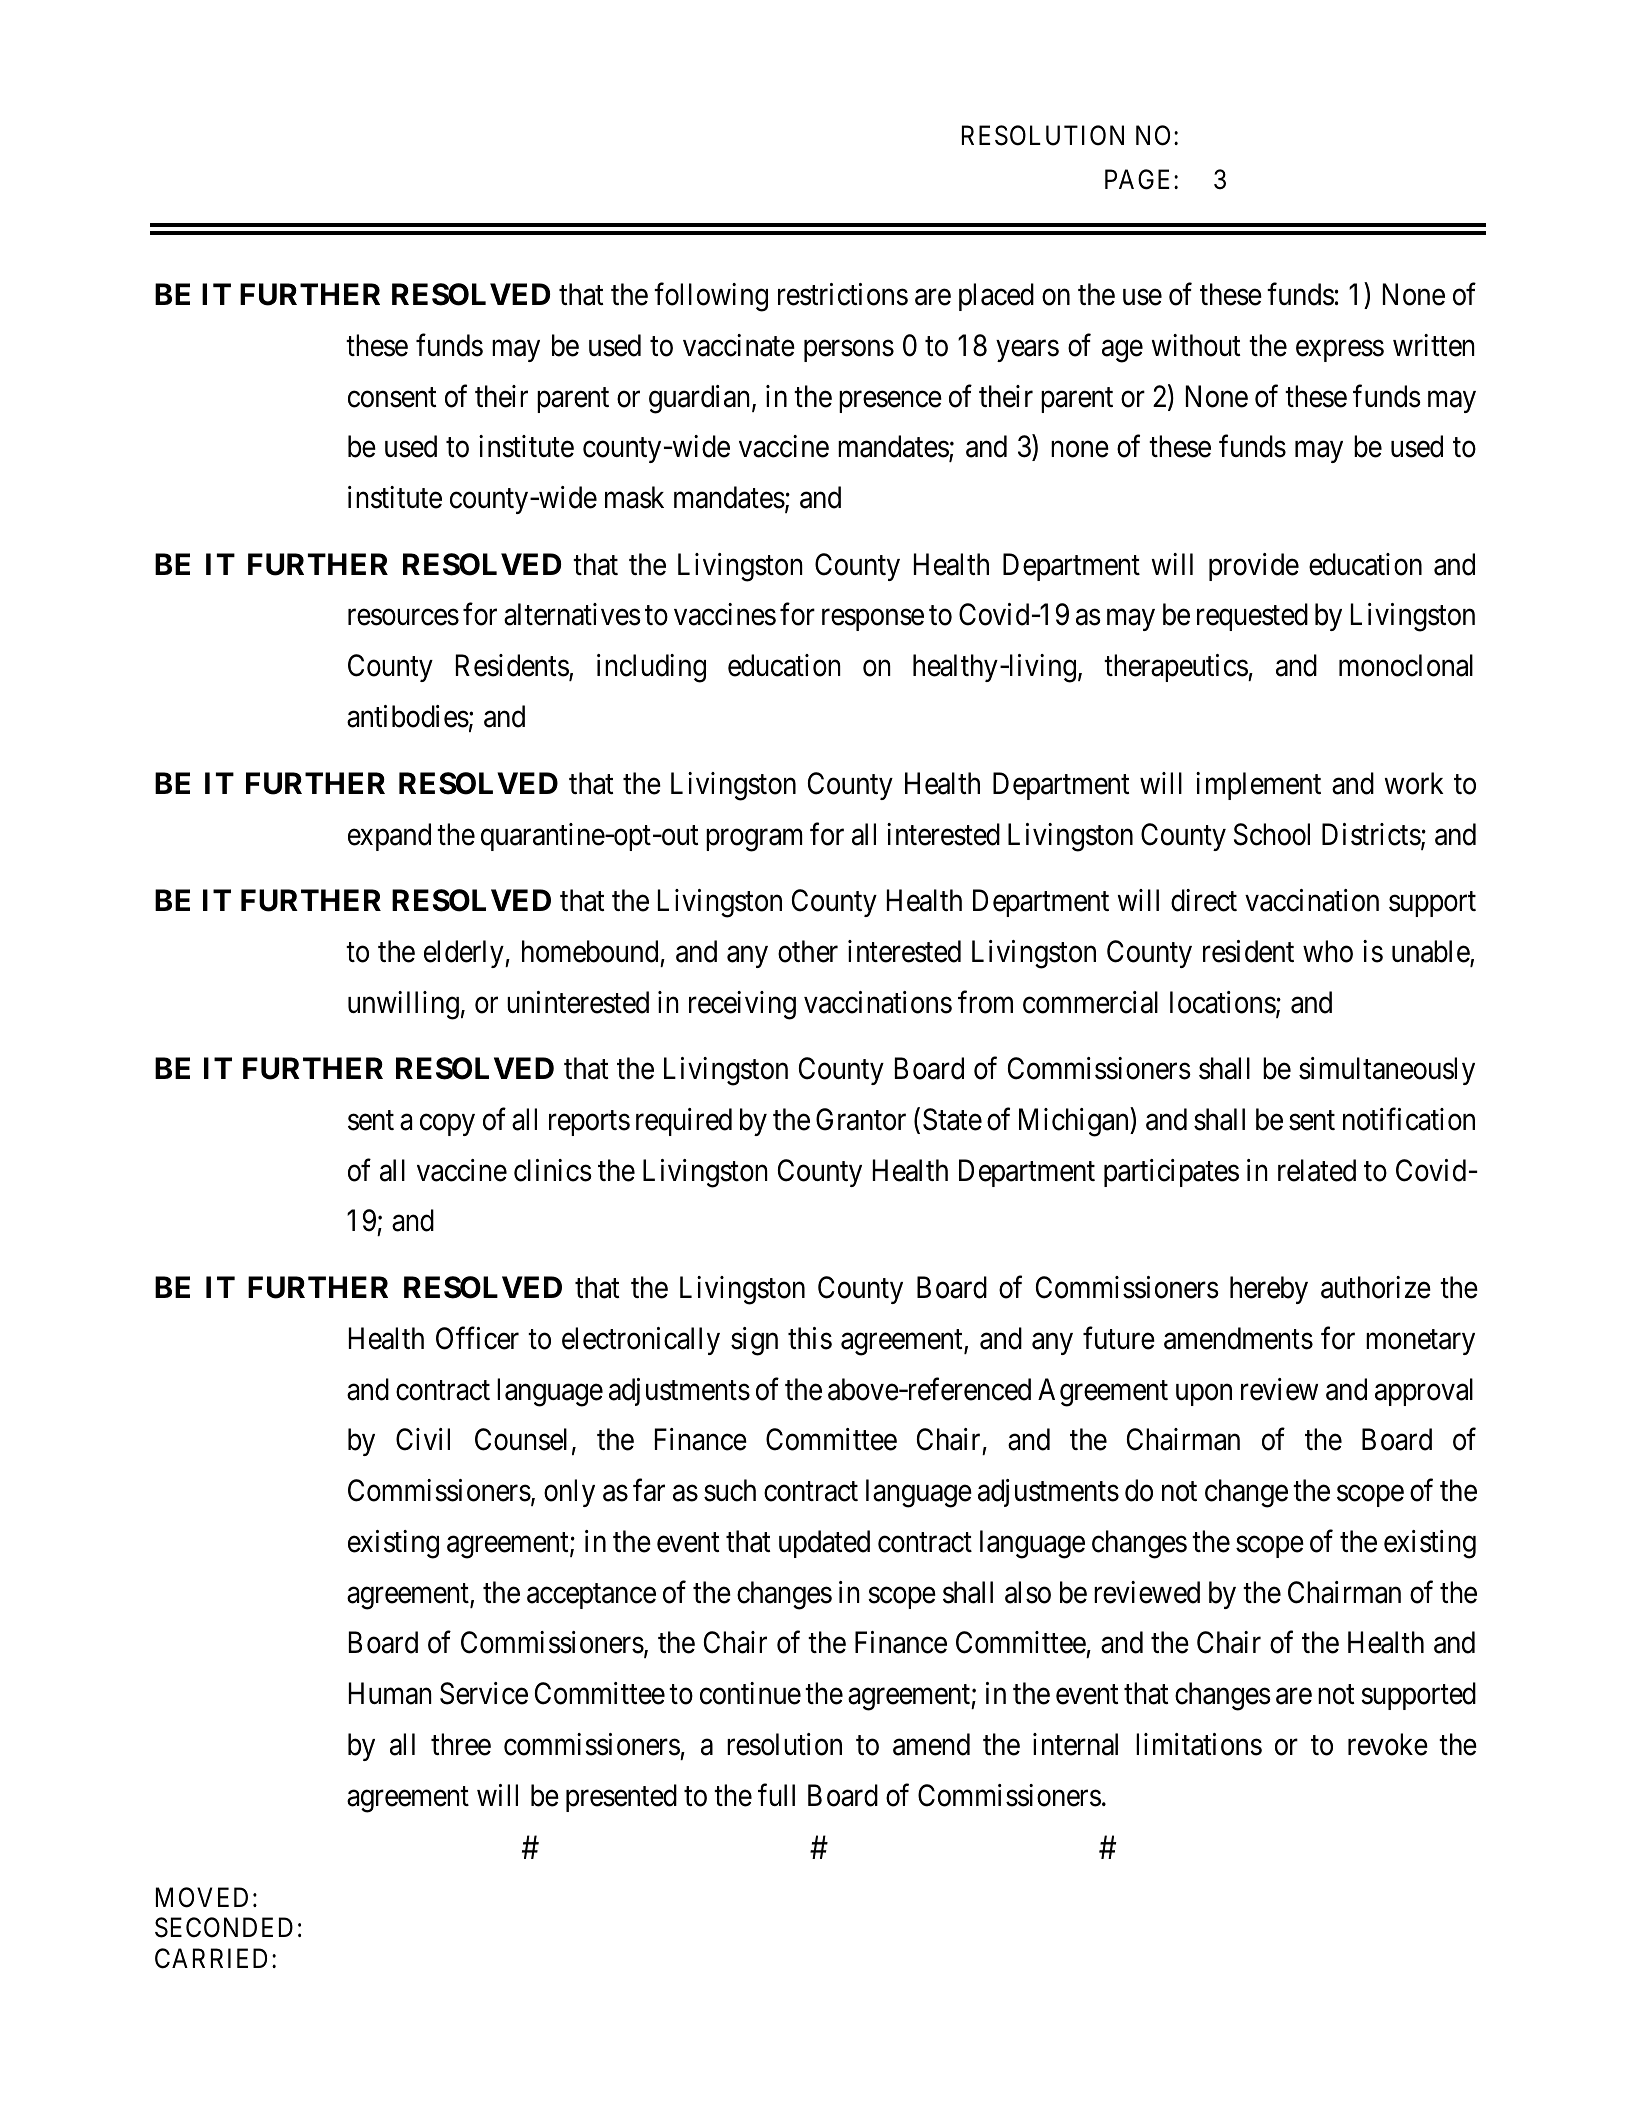  Describe the element at coordinates (1204, 1395) in the screenshot. I see `upon` at that location.
